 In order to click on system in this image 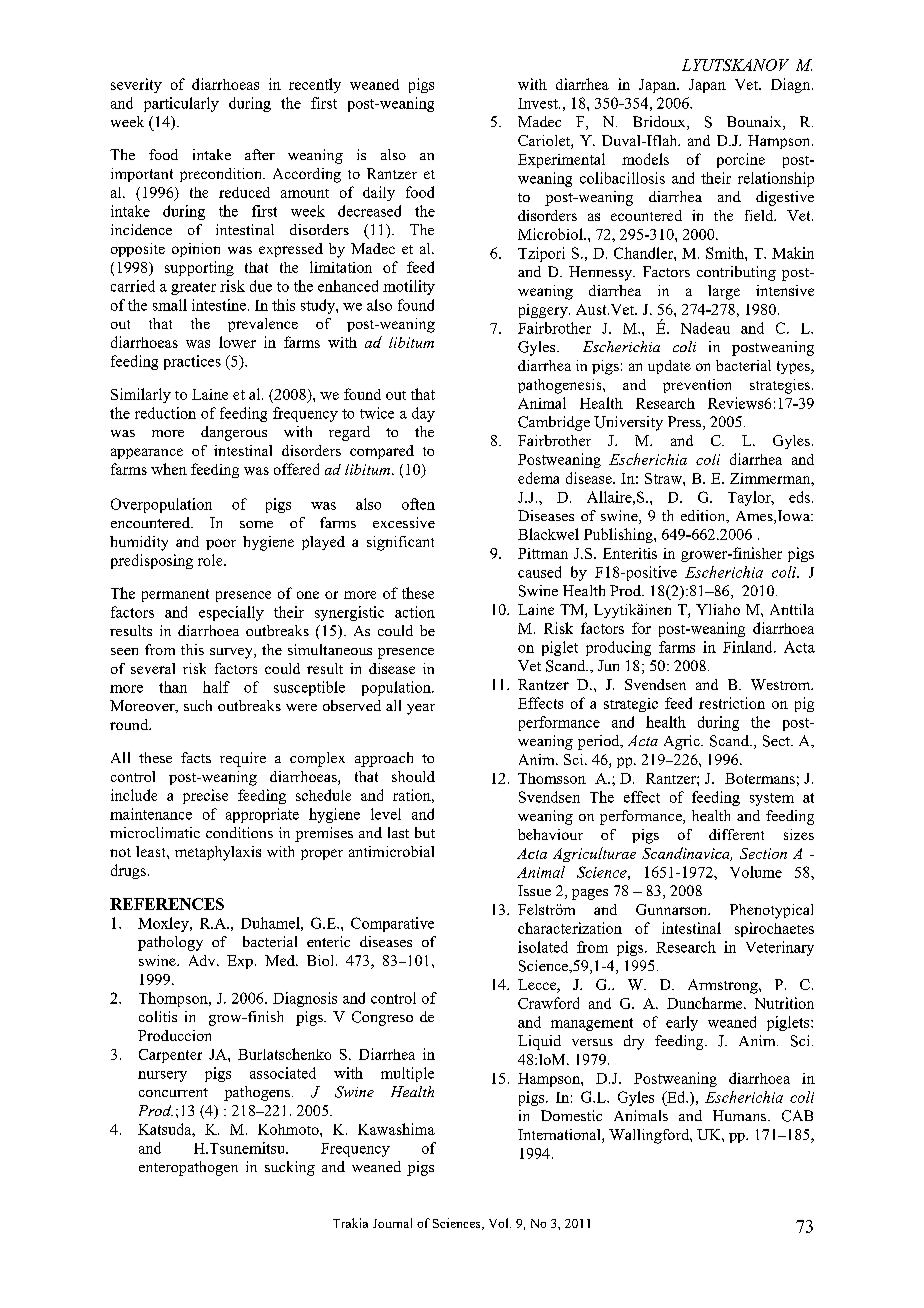, I will do `click(772, 799)`.
